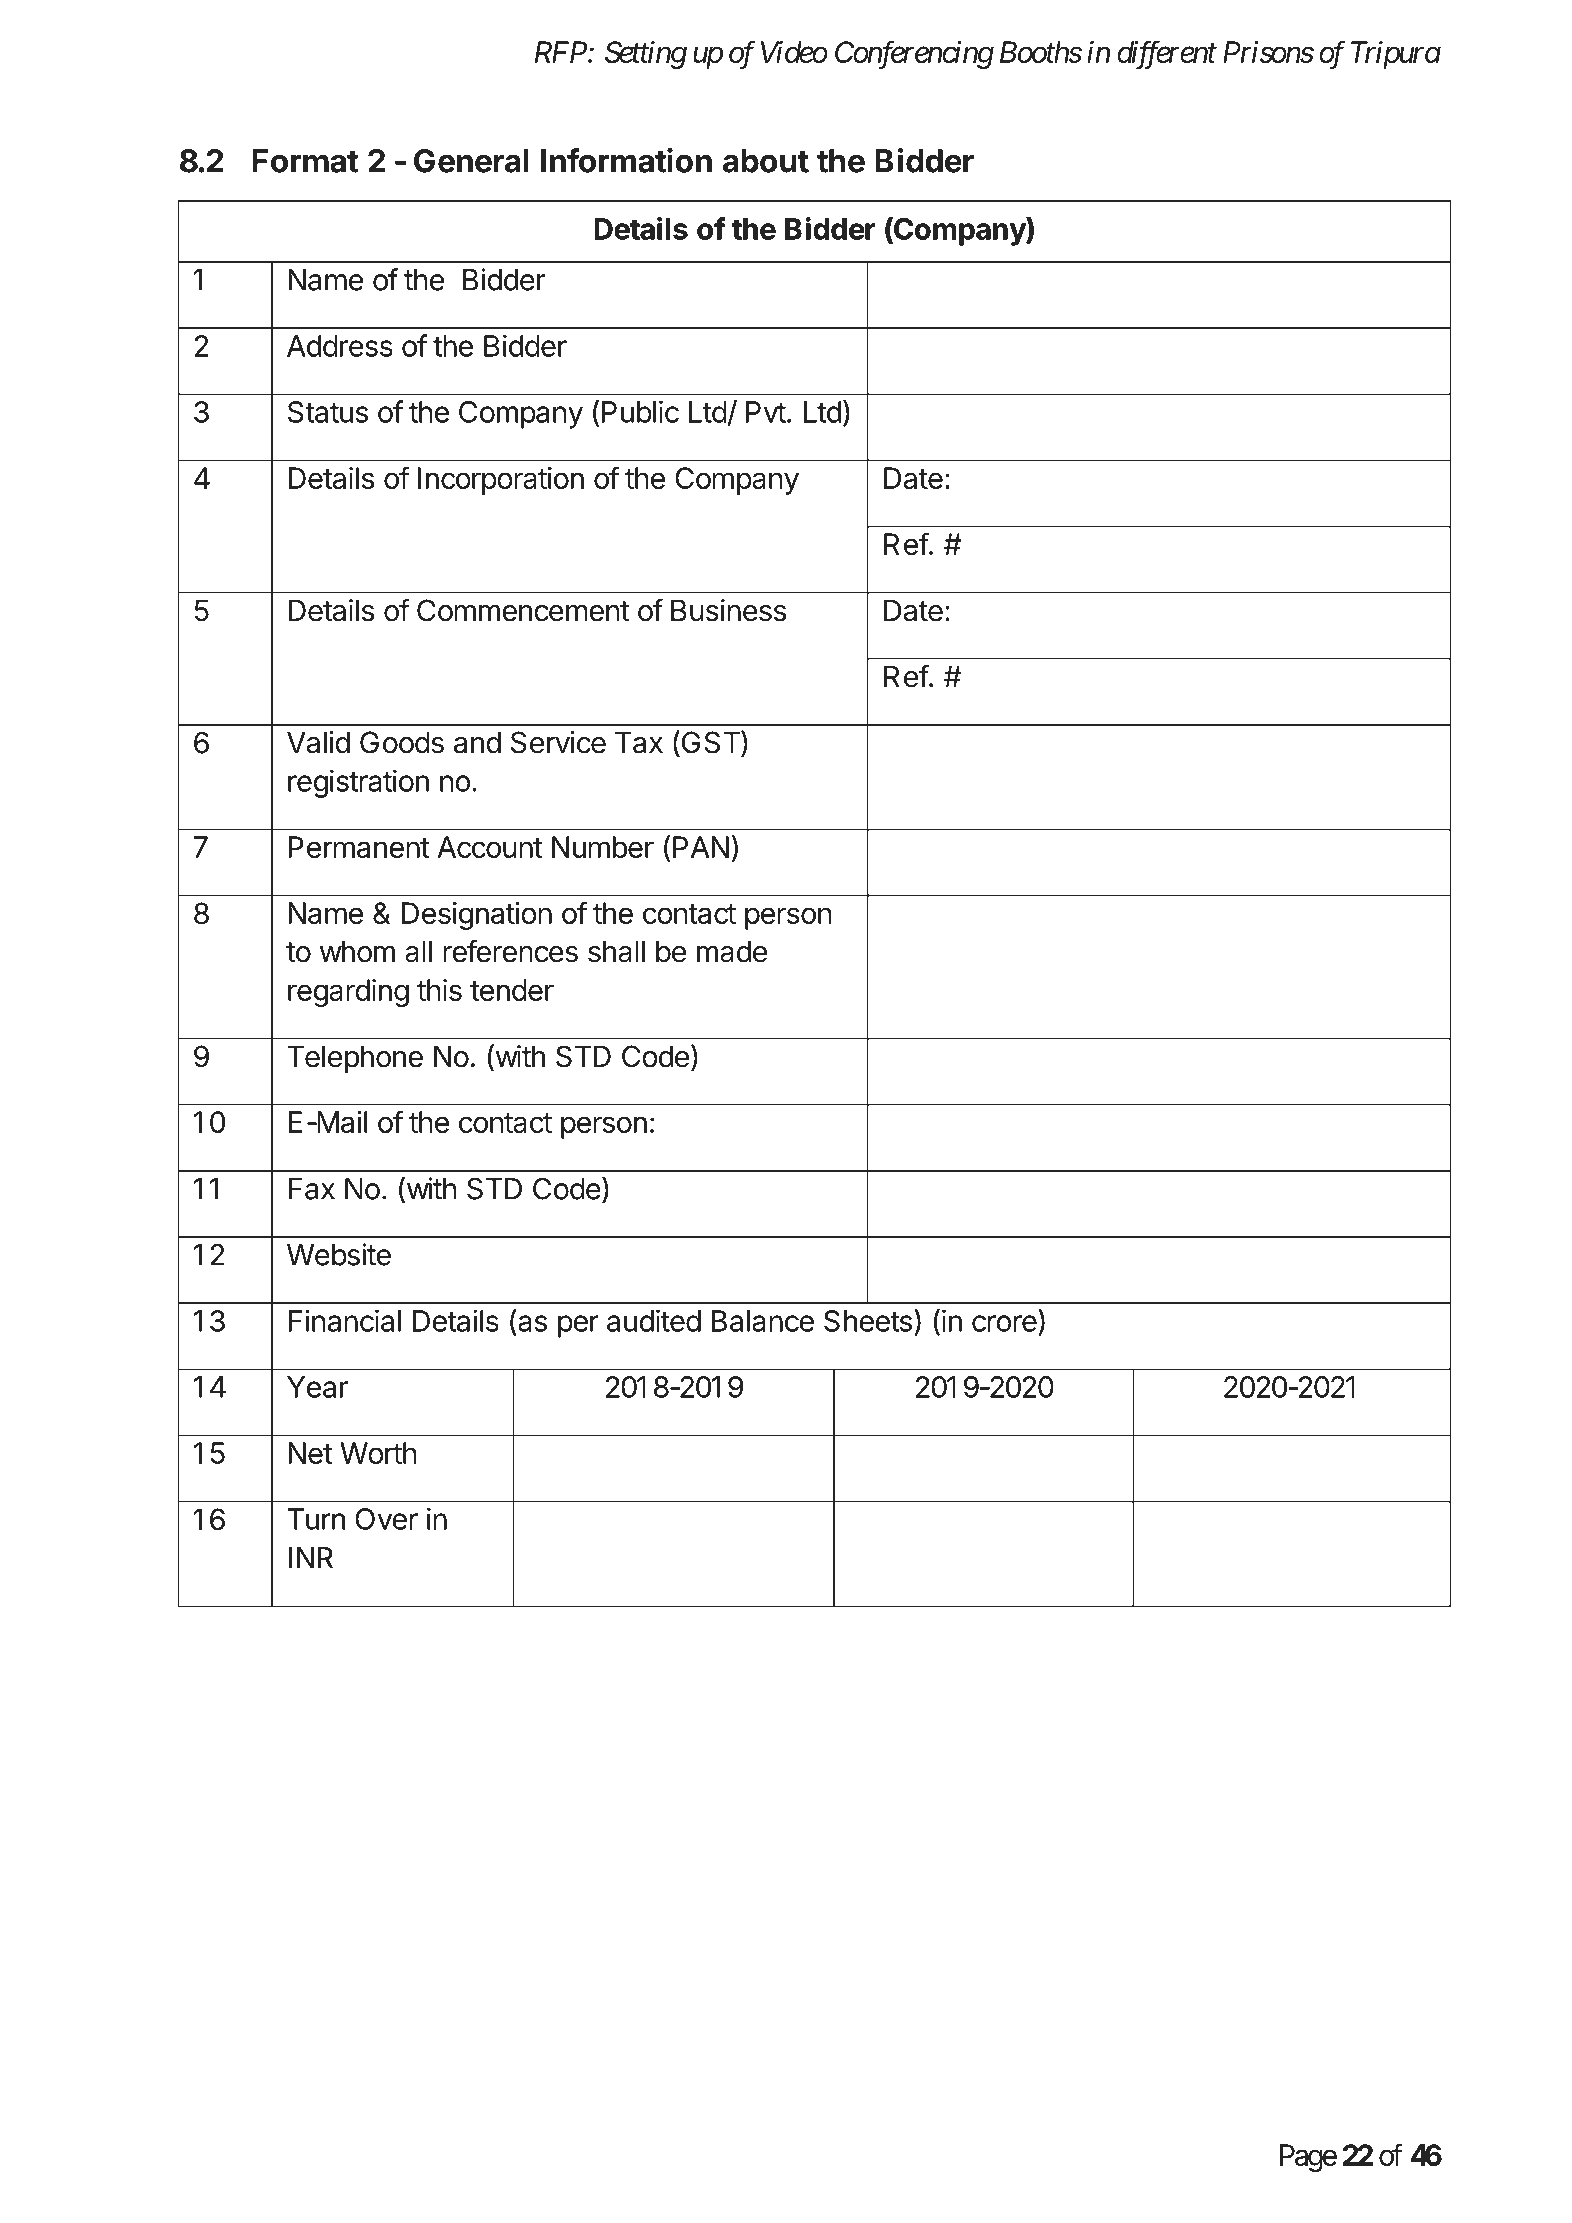 The image size is (1572, 2223). Describe the element at coordinates (763, 1321) in the document. I see `Balance` at that location.
